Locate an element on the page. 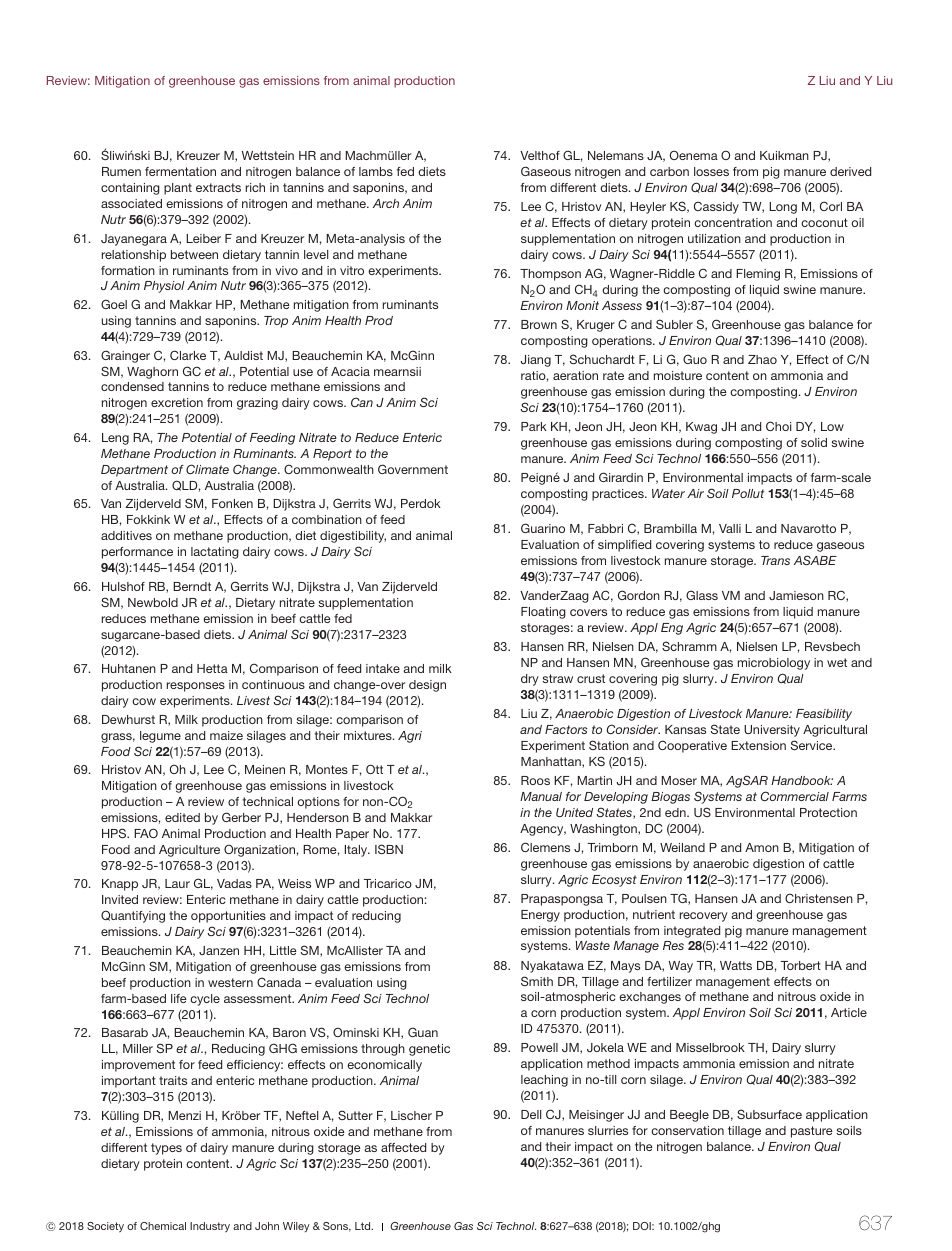  cycle is located at coordinates (205, 1000).
